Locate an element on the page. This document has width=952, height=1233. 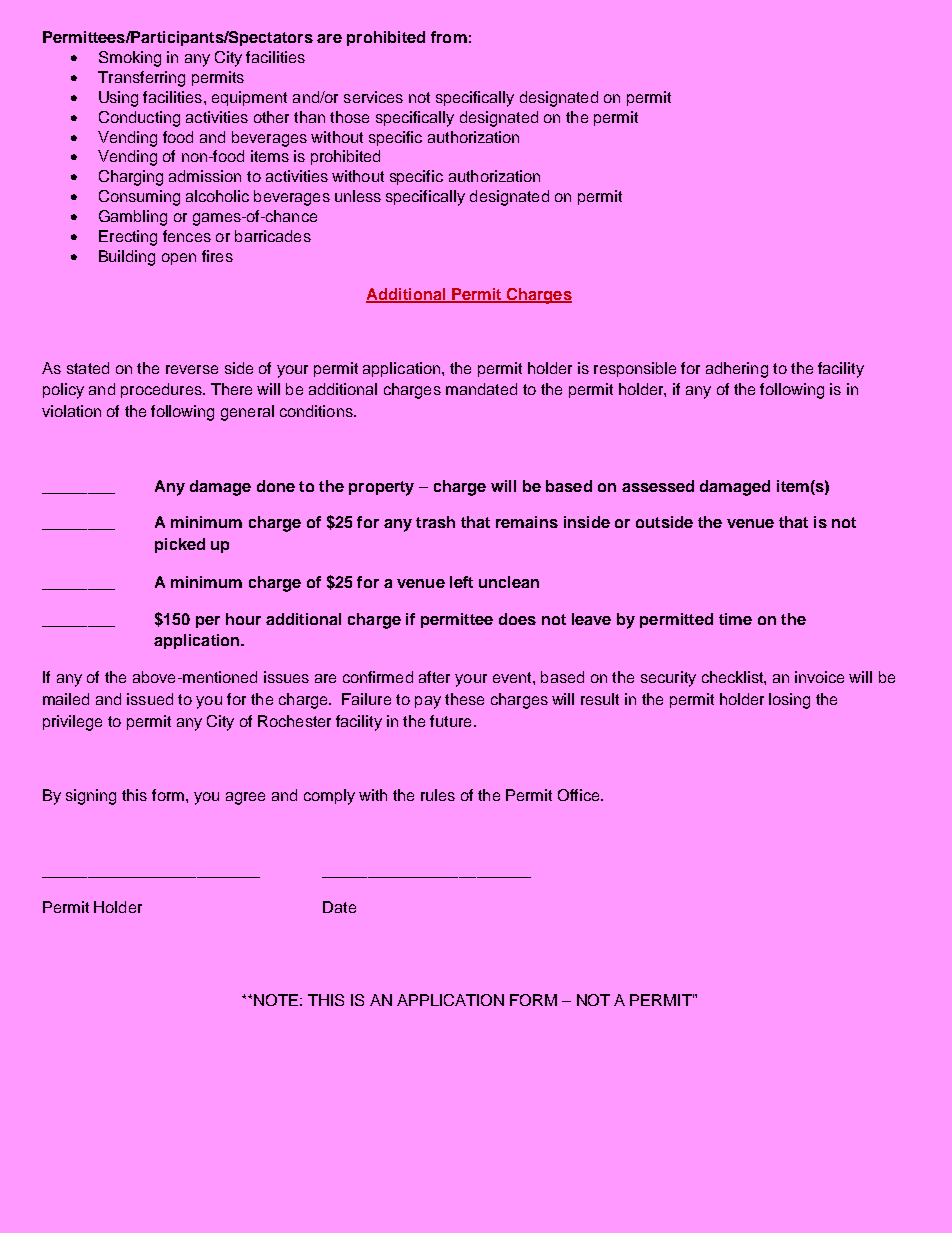
losing is located at coordinates (789, 701).
